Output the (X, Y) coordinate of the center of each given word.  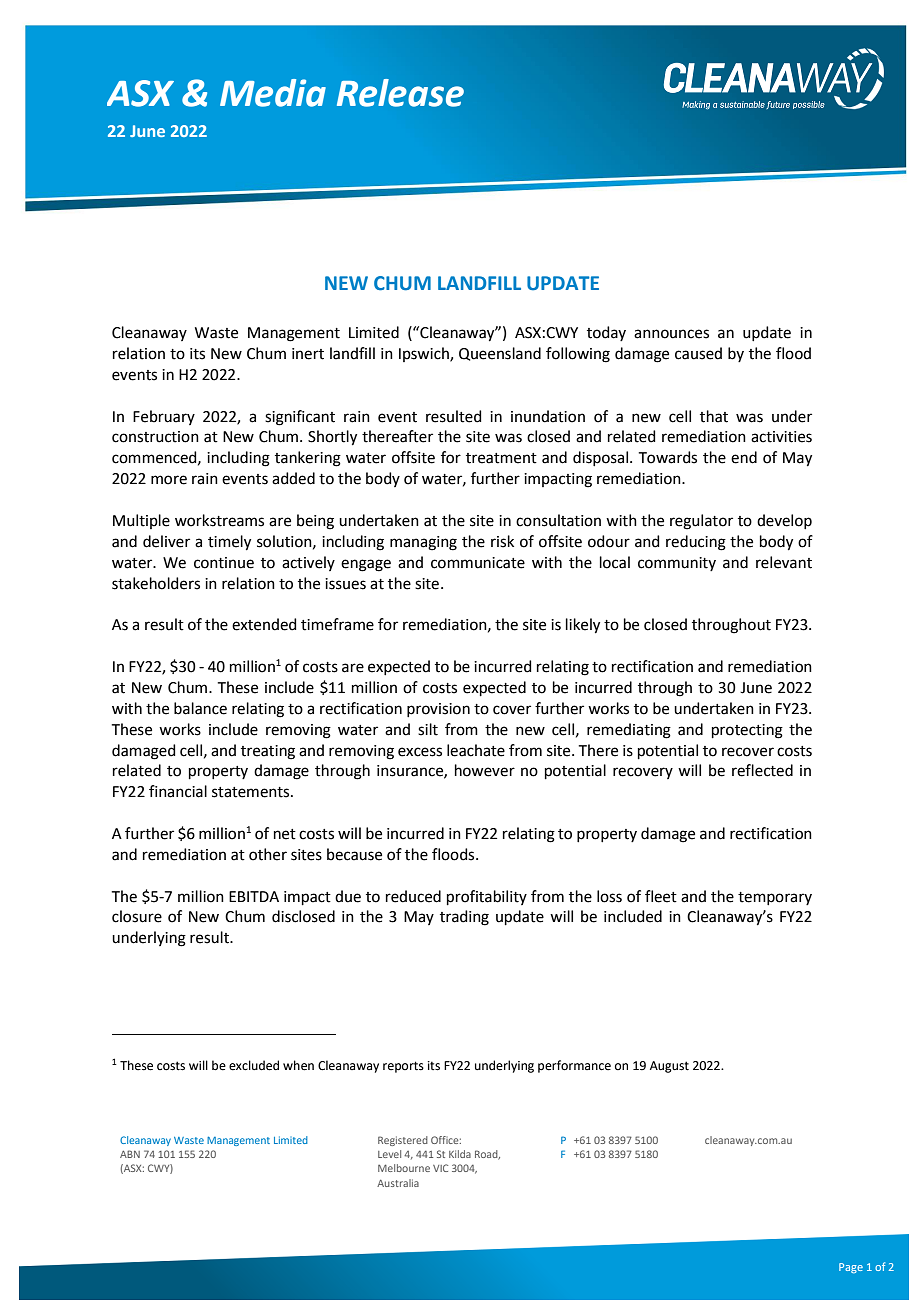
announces (671, 334)
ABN (130, 1154)
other (268, 854)
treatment (501, 458)
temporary (775, 898)
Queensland (500, 354)
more (169, 480)
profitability (487, 897)
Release (400, 93)
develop (784, 521)
